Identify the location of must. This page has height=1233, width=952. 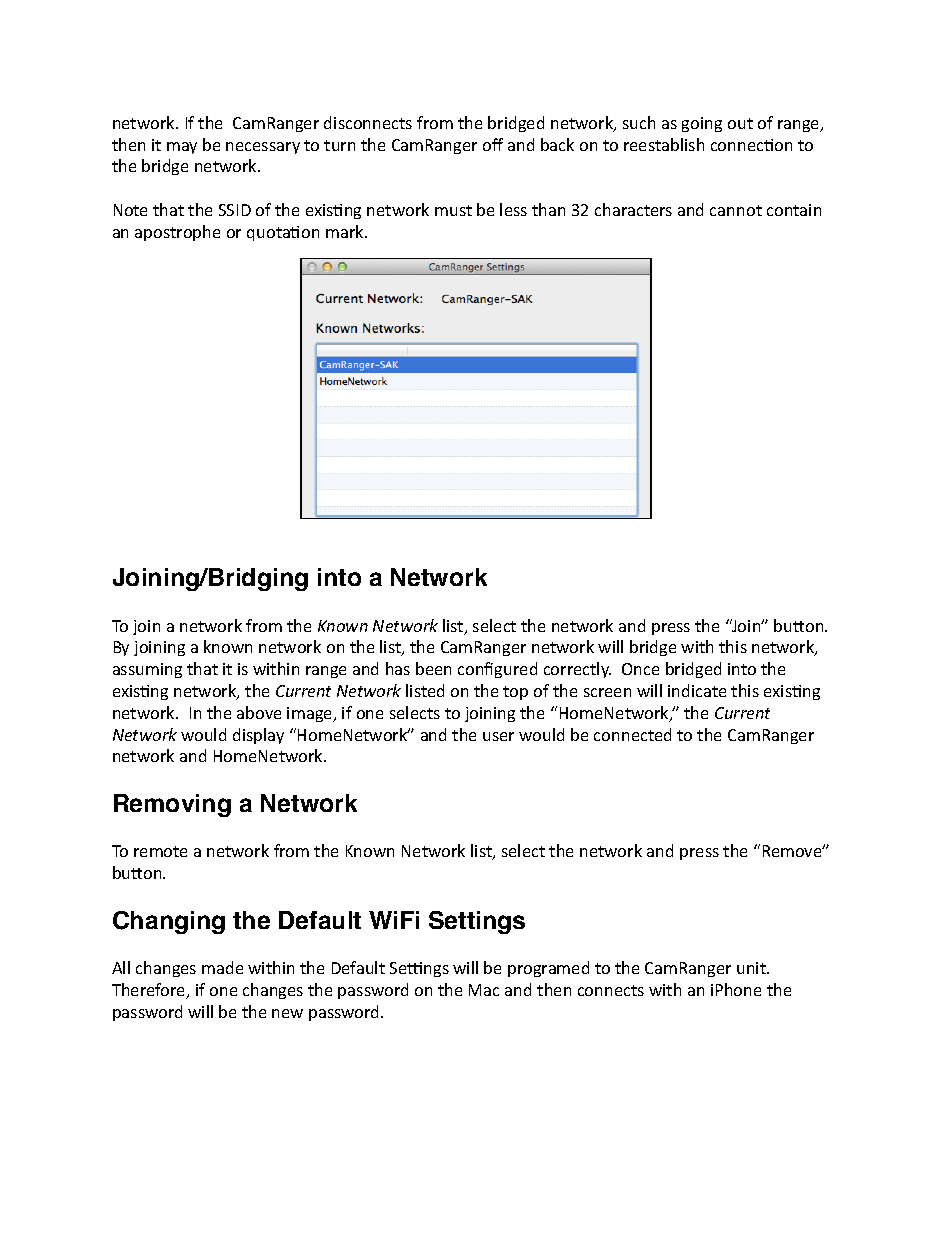
(453, 210).
